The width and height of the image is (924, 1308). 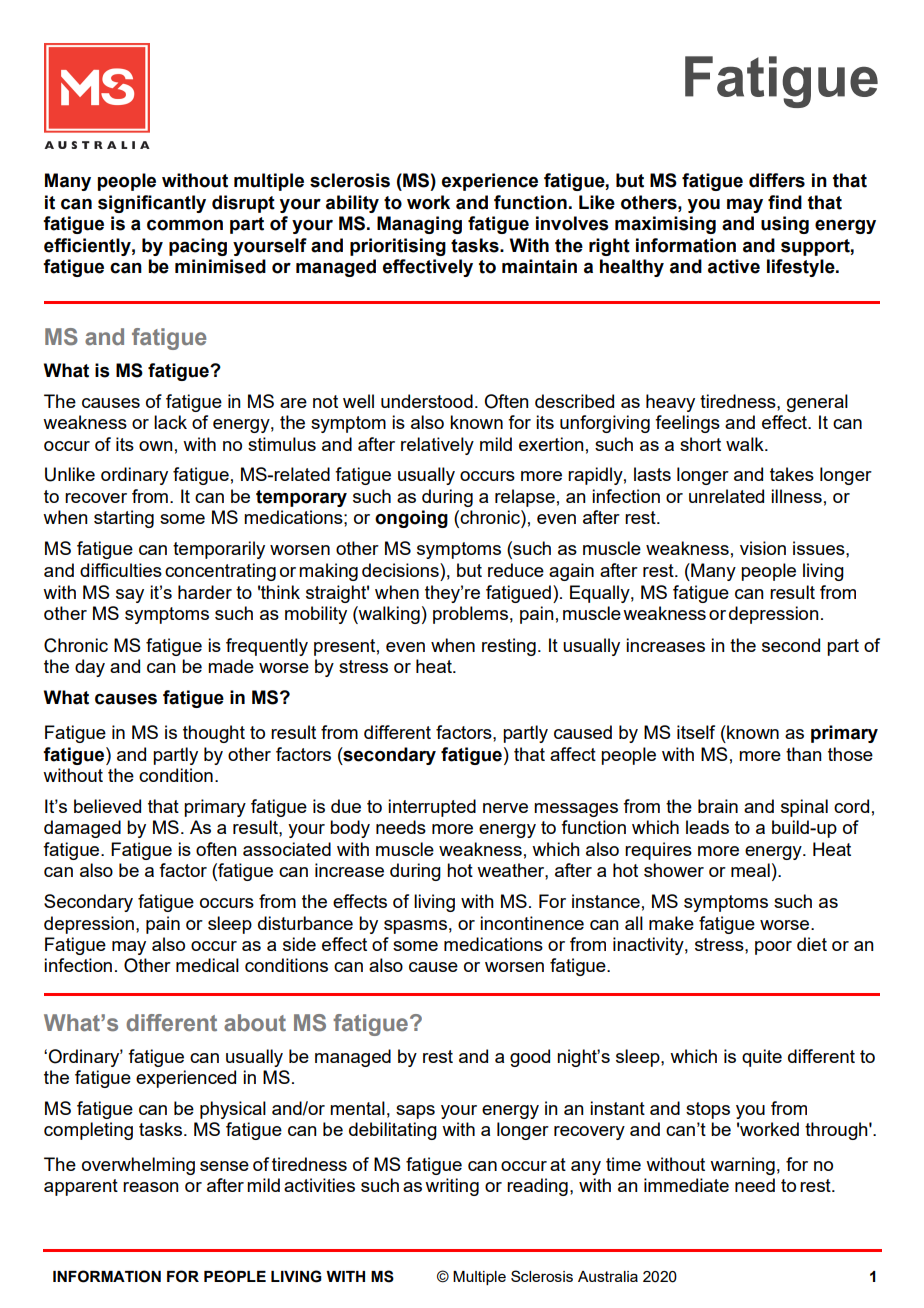 I want to click on find, so click(x=785, y=202).
